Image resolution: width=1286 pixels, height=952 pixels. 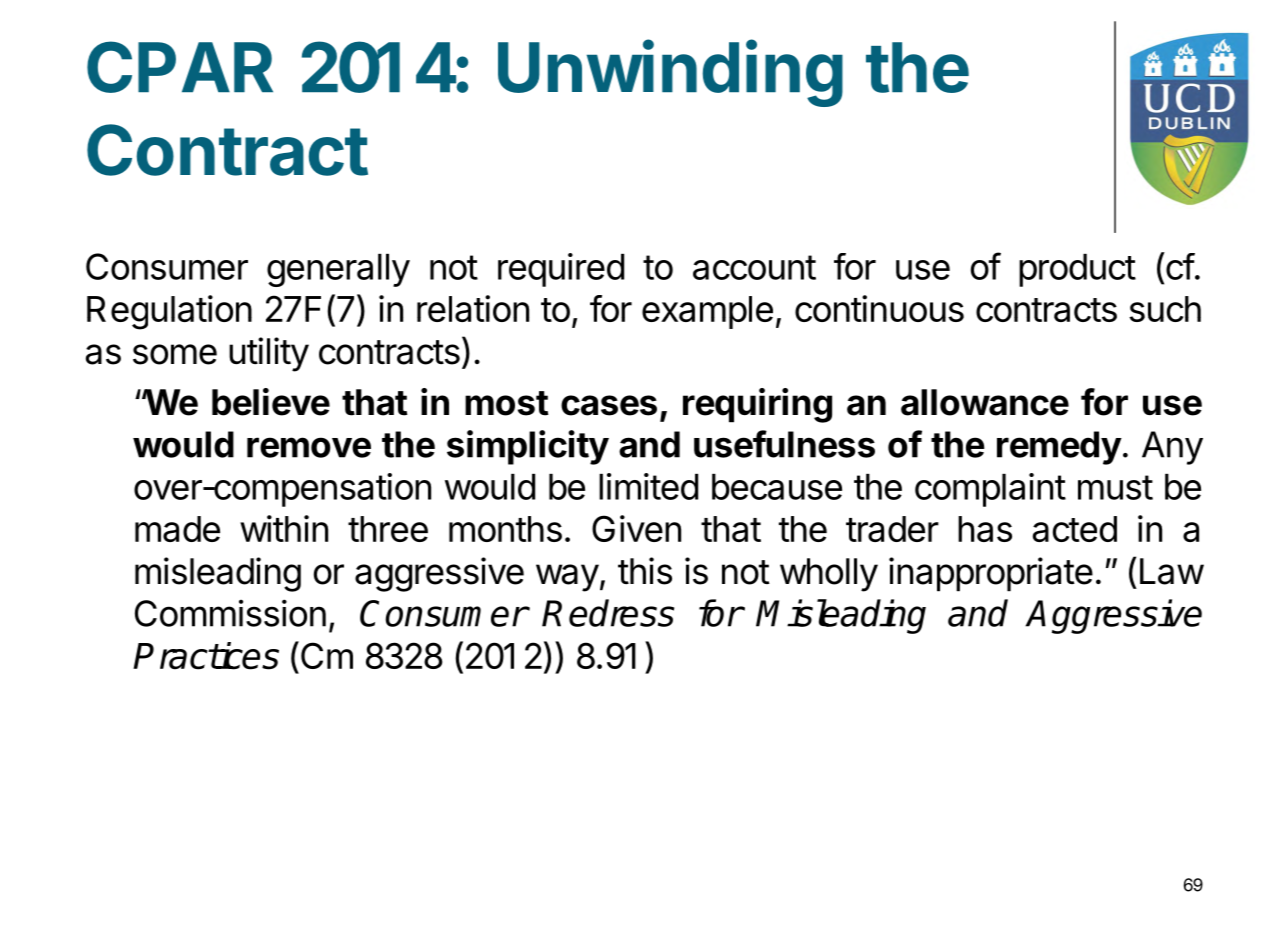 What do you see at coordinates (991, 574) in the image?
I see `inappropriate` at bounding box center [991, 574].
